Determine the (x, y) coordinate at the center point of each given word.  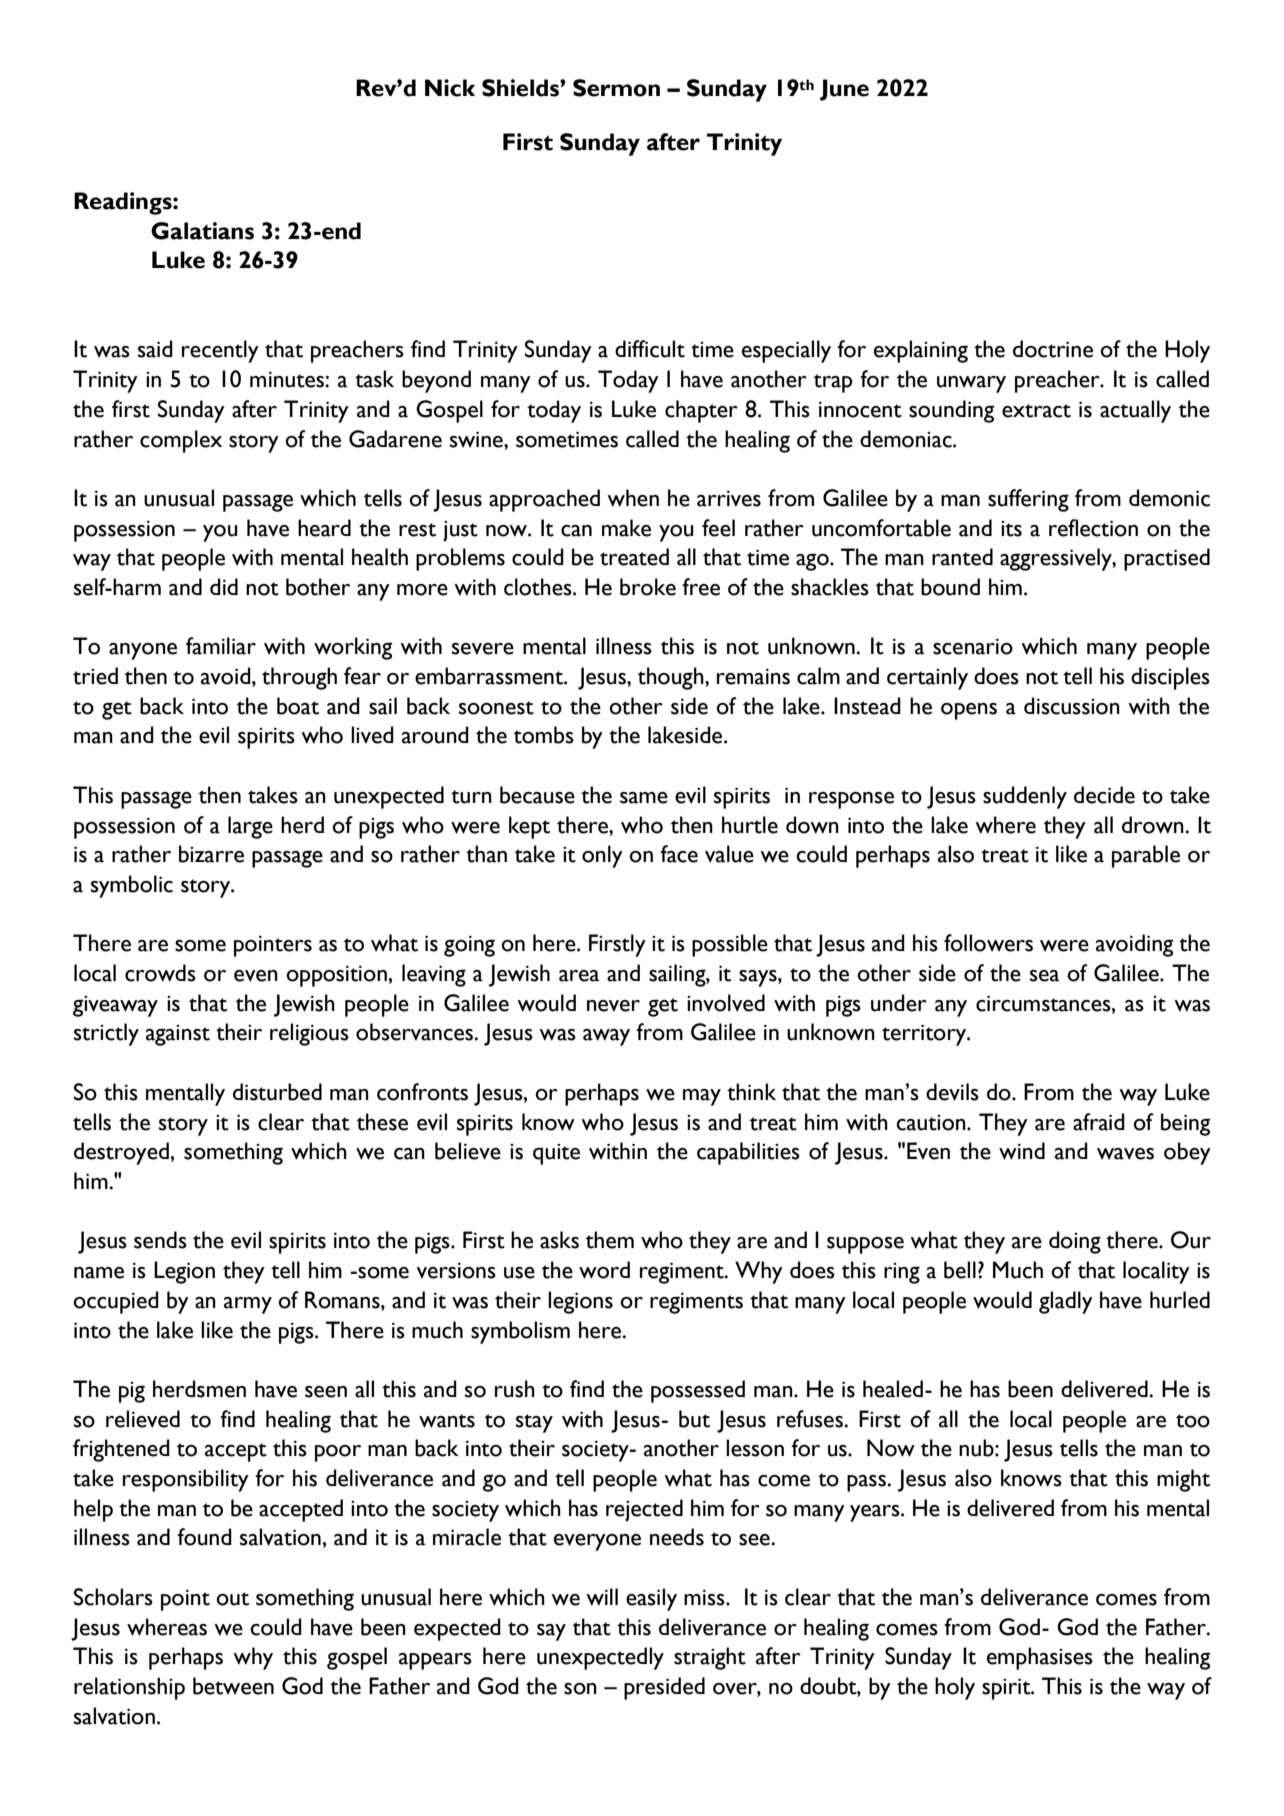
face (679, 854)
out (232, 1599)
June (844, 90)
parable (1146, 856)
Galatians (202, 231)
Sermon (616, 88)
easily (651, 1599)
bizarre (211, 854)
